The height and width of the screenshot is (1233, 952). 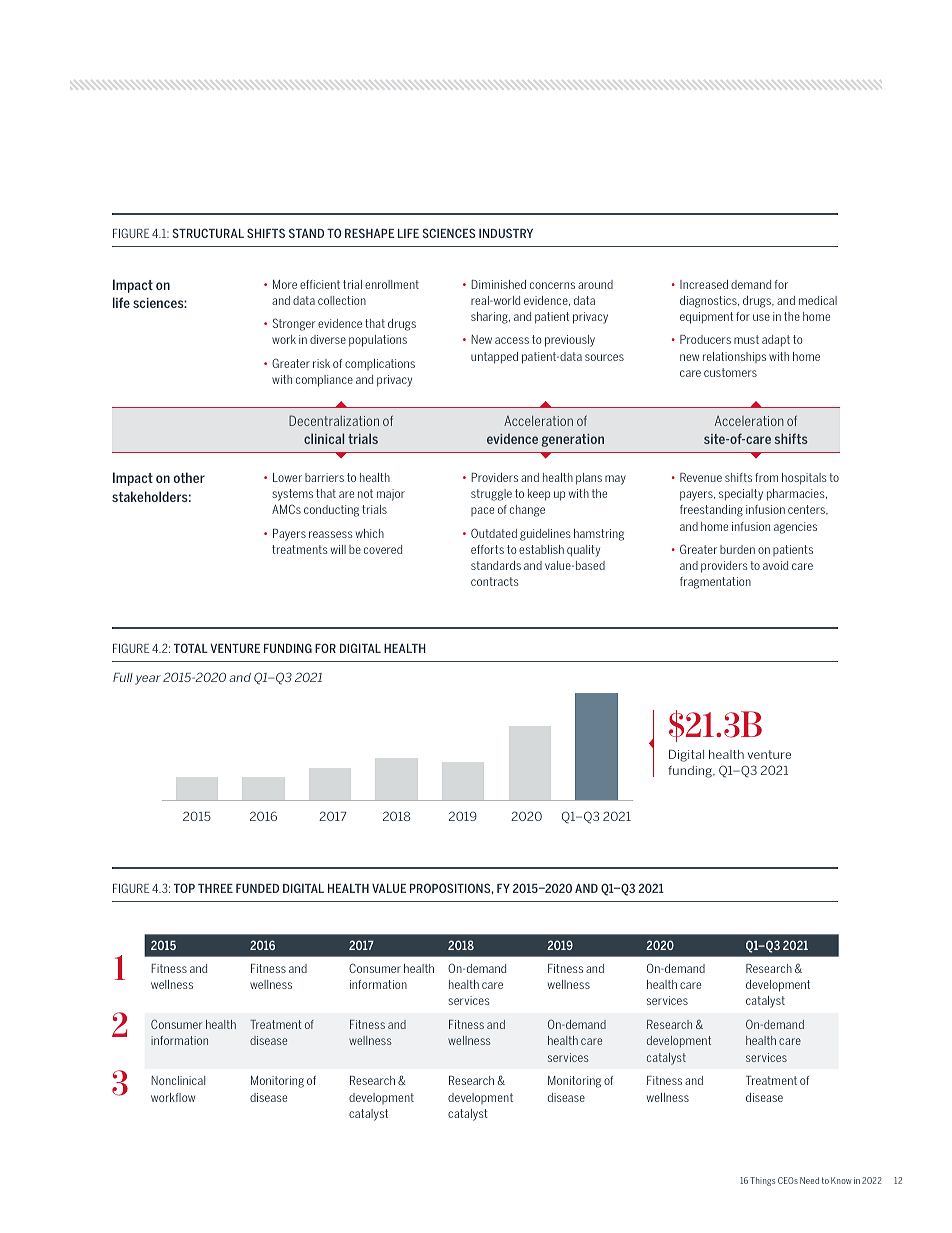 I want to click on STRUCTURAL, so click(x=208, y=233).
